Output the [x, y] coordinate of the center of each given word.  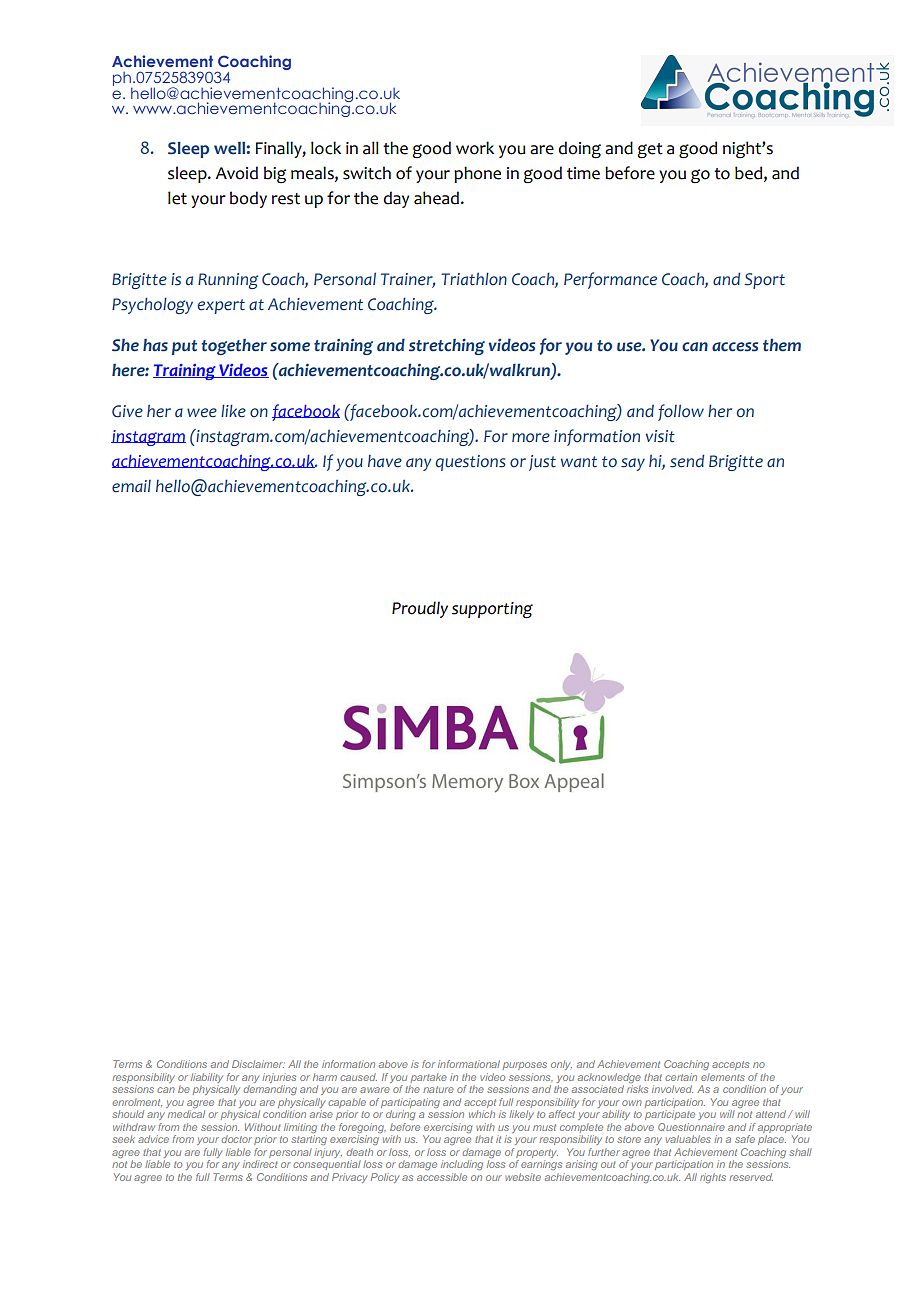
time [583, 173]
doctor [236, 1139]
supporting [492, 610]
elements [723, 1077]
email [131, 486]
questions [470, 463]
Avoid [236, 173]
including [462, 1165]
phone [477, 174]
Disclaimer [258, 1064]
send [687, 461]
